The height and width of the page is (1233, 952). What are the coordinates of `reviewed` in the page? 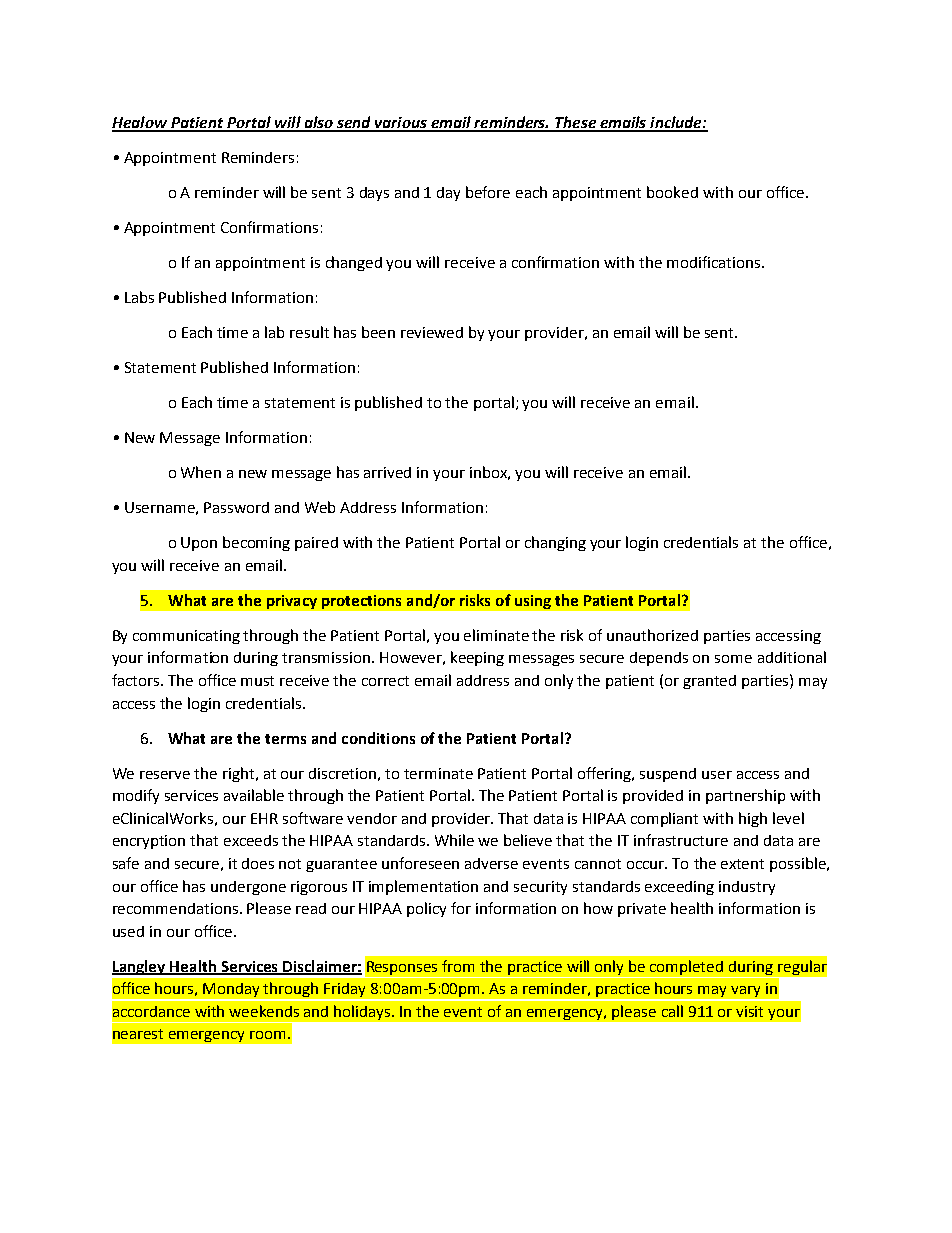 It's located at (432, 332).
